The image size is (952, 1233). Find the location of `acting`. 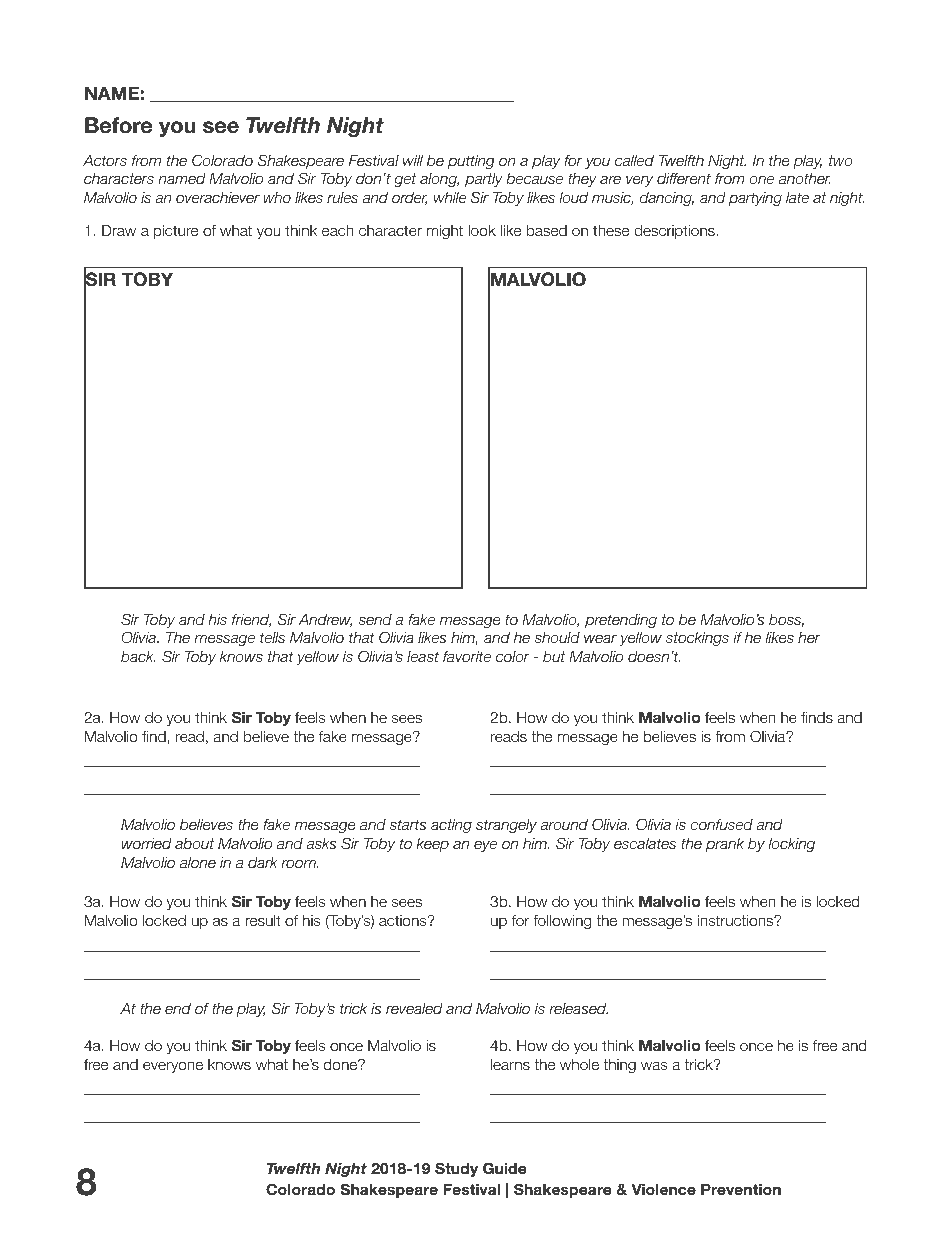

acting is located at coordinates (451, 826).
